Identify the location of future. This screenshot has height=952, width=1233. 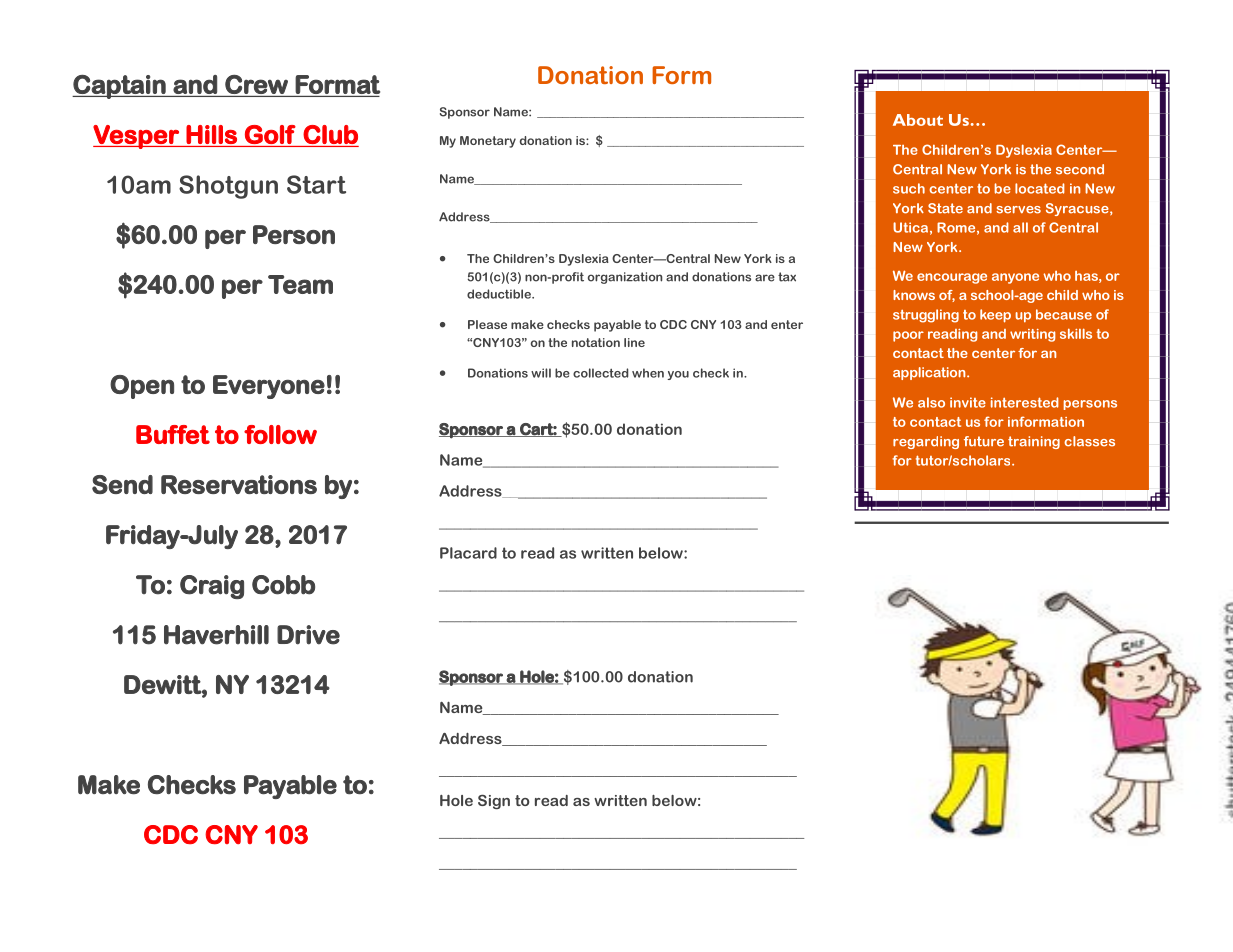
(984, 441).
